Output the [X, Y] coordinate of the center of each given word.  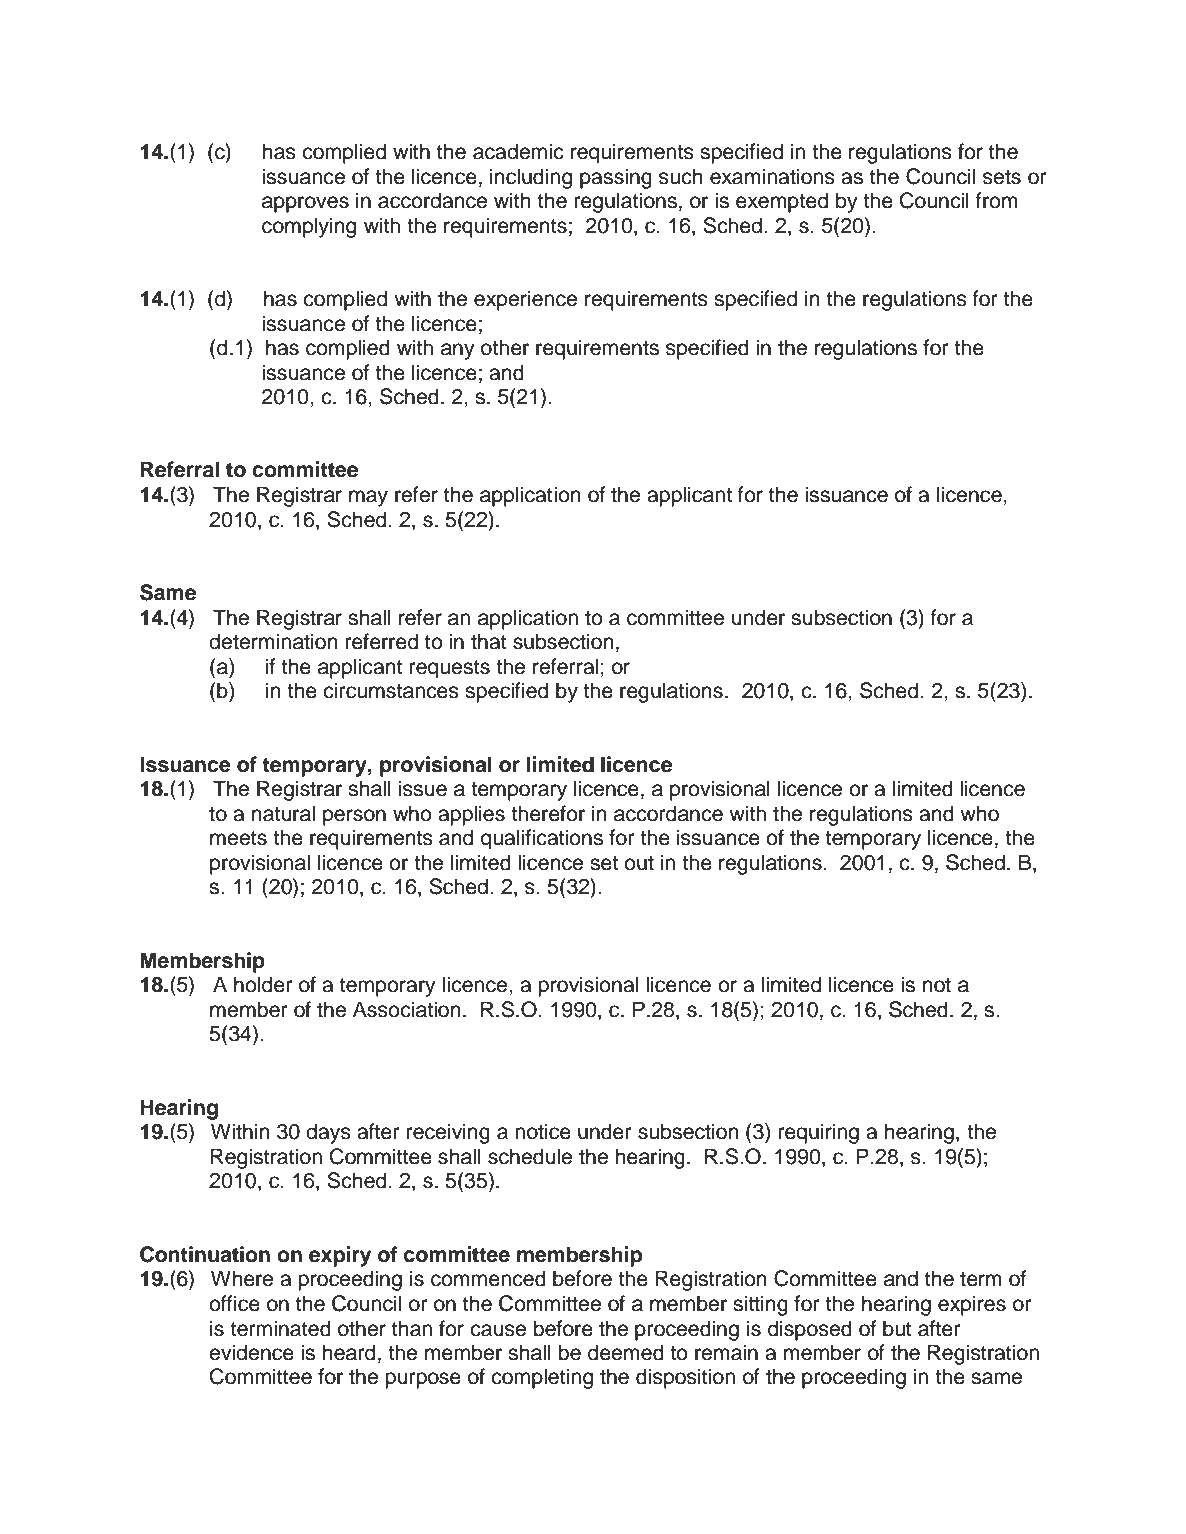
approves [305, 204]
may [368, 498]
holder [263, 984]
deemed [626, 1352]
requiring [819, 1133]
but [897, 1328]
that [489, 641]
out [639, 863]
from [997, 200]
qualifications [542, 839]
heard [349, 1352]
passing [616, 178]
